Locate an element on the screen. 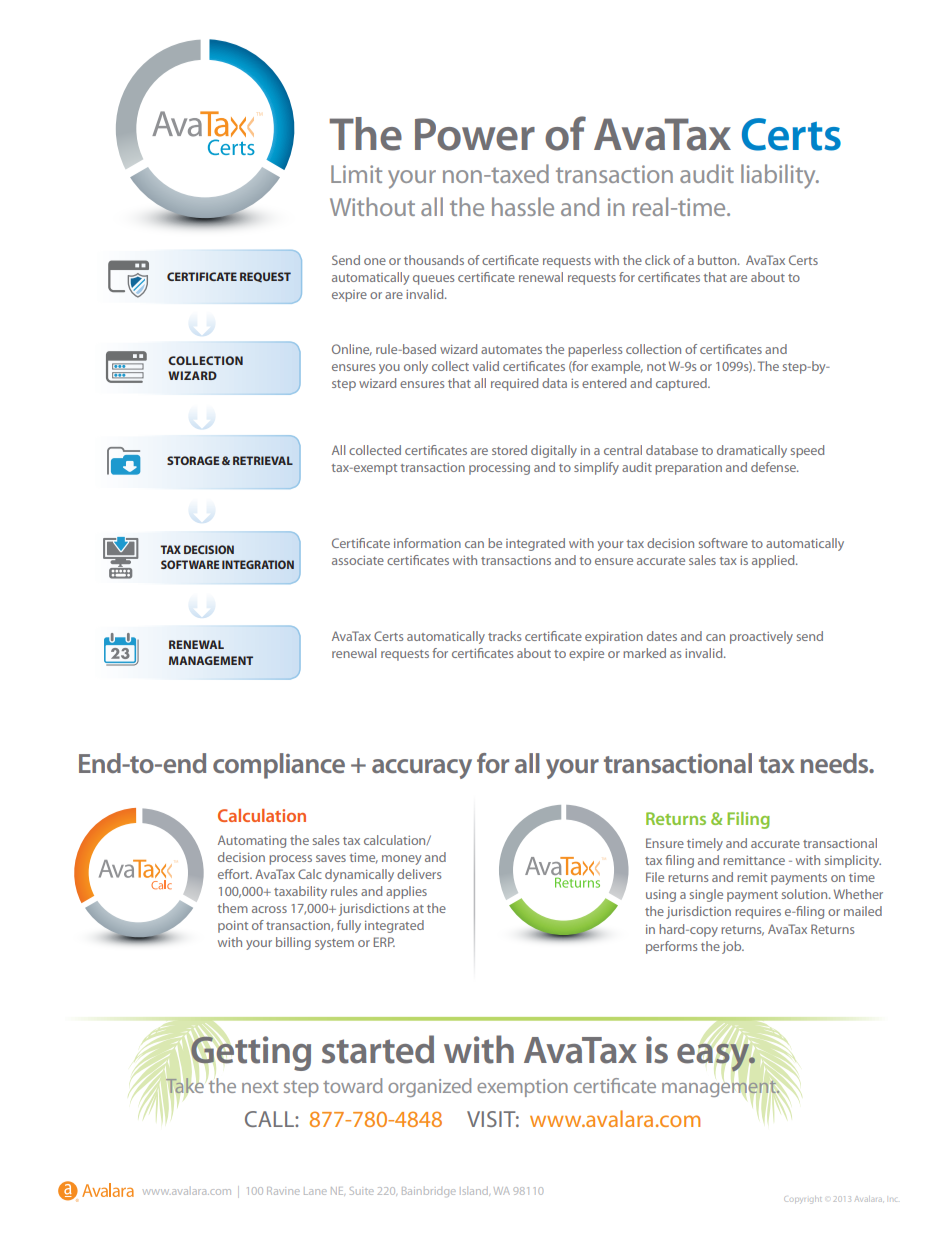 The height and width of the screenshot is (1233, 952). solution is located at coordinates (806, 894).
